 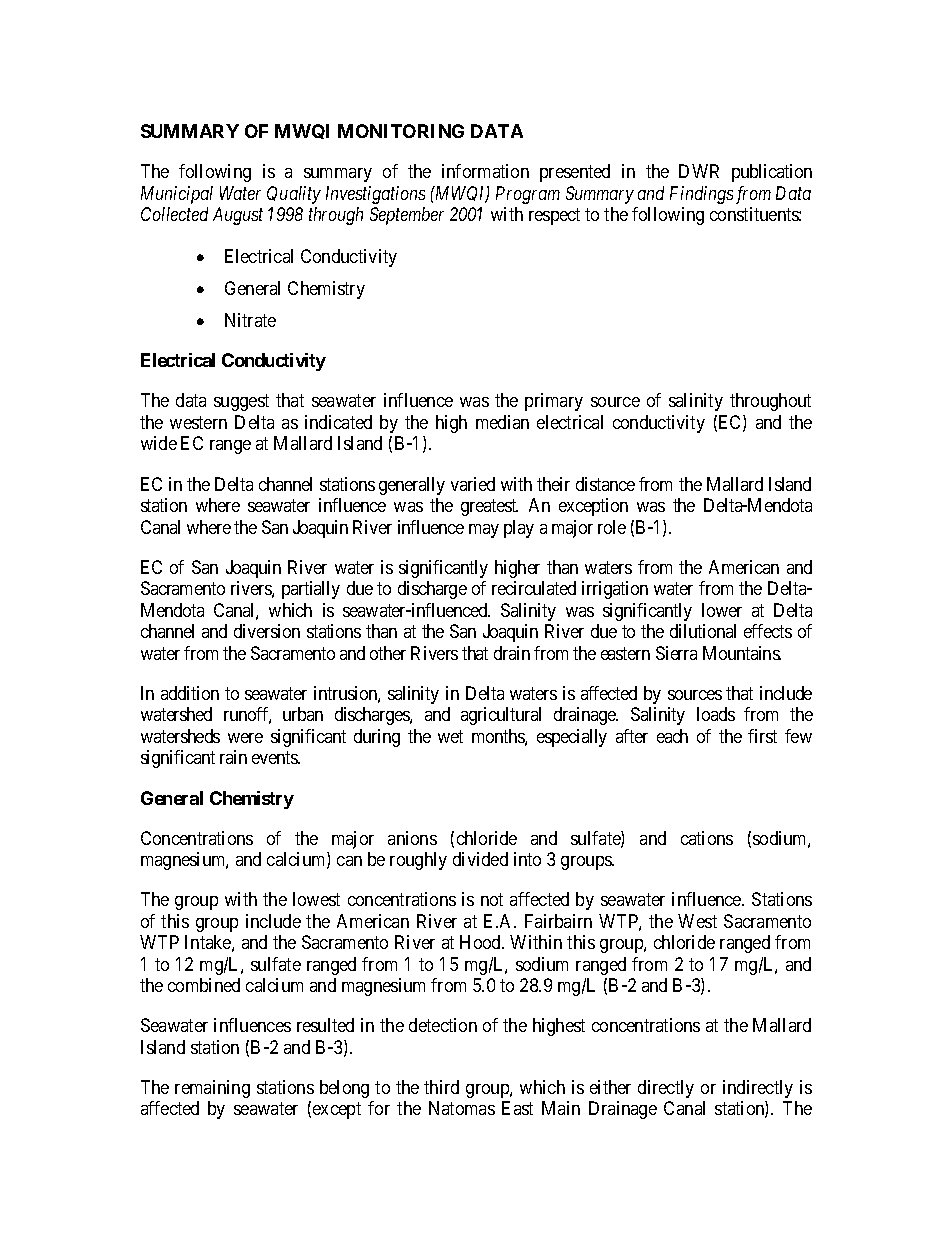 I want to click on information, so click(x=485, y=171).
